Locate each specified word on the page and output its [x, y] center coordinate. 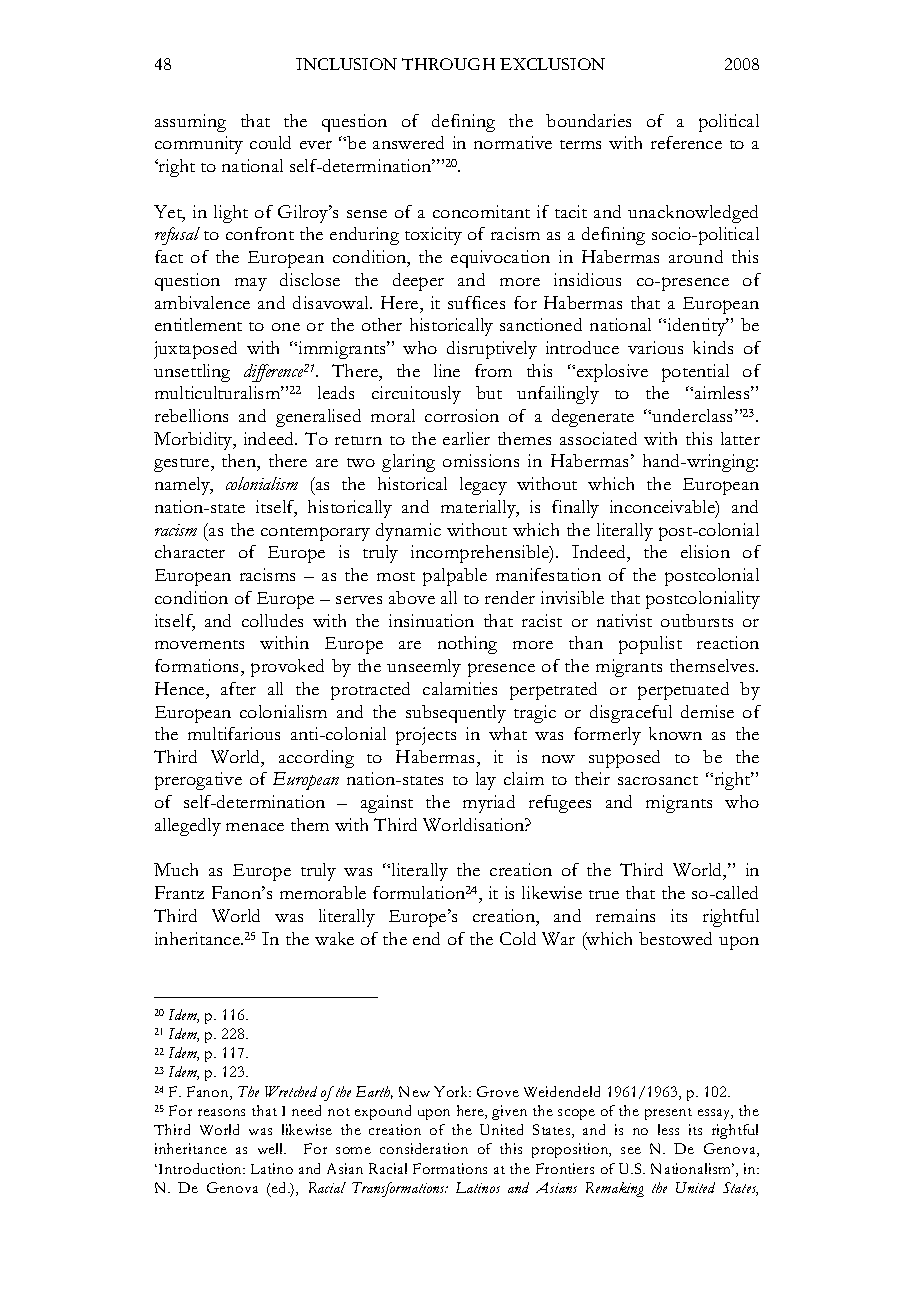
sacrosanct [658, 780]
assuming [190, 123]
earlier [466, 438]
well [272, 1148]
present [668, 1114]
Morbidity [194, 441]
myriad [489, 804]
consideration [424, 1148]
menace [255, 827]
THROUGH [448, 64]
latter [740, 438]
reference [686, 142]
